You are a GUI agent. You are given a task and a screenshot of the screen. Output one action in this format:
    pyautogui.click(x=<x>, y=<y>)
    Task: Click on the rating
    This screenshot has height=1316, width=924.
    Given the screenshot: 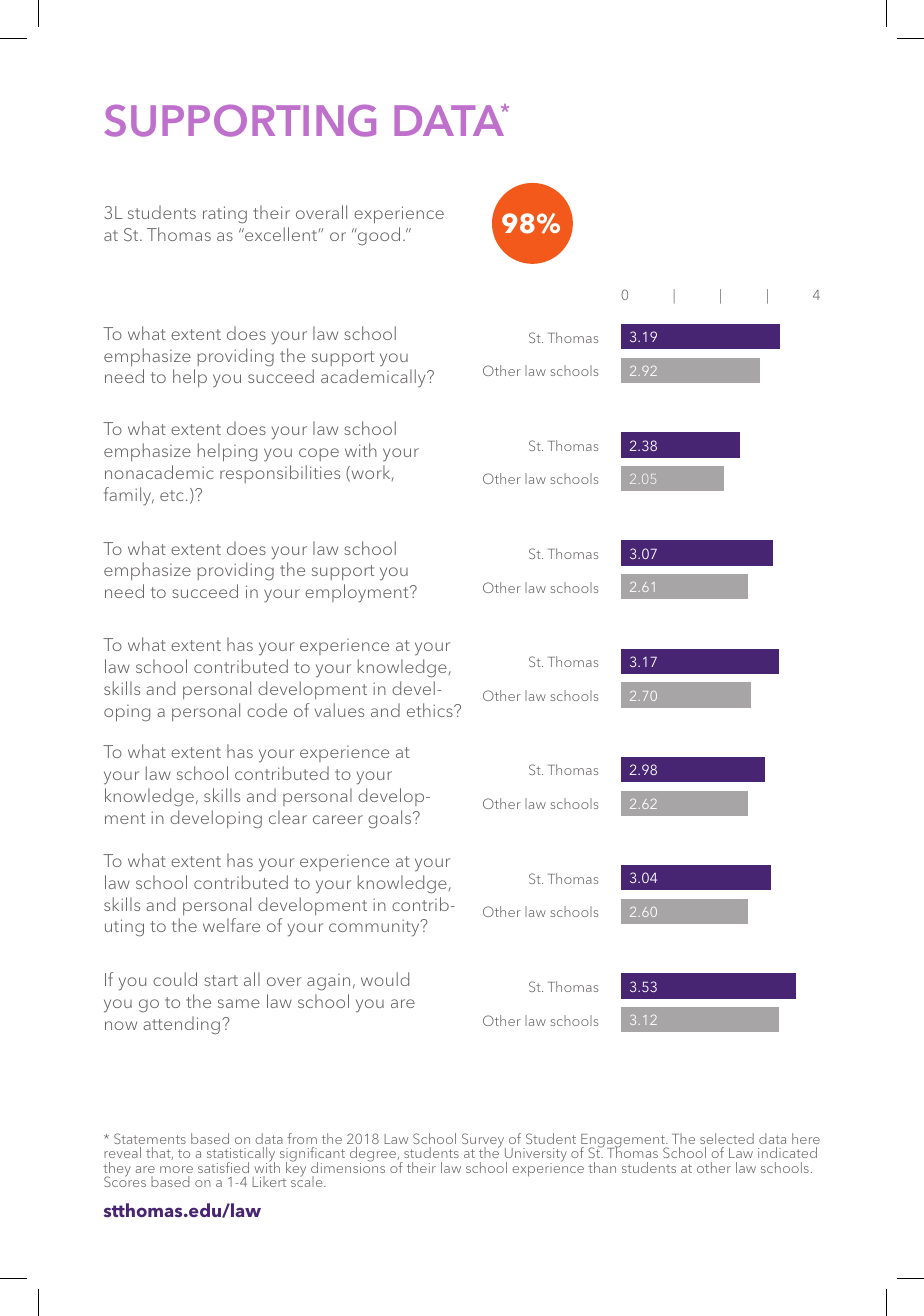 What is the action you would take?
    pyautogui.click(x=225, y=215)
